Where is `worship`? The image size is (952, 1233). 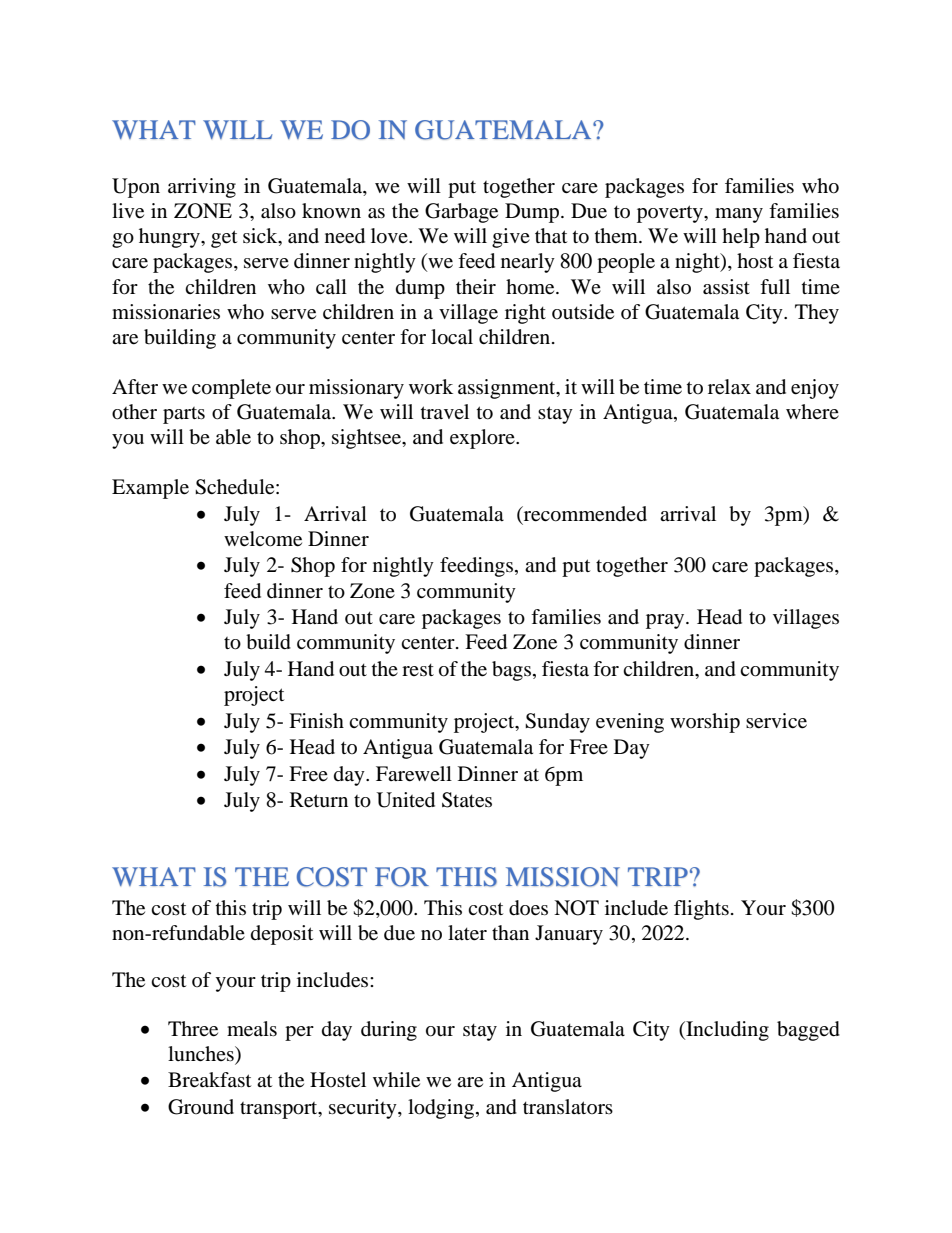 worship is located at coordinates (705, 723).
